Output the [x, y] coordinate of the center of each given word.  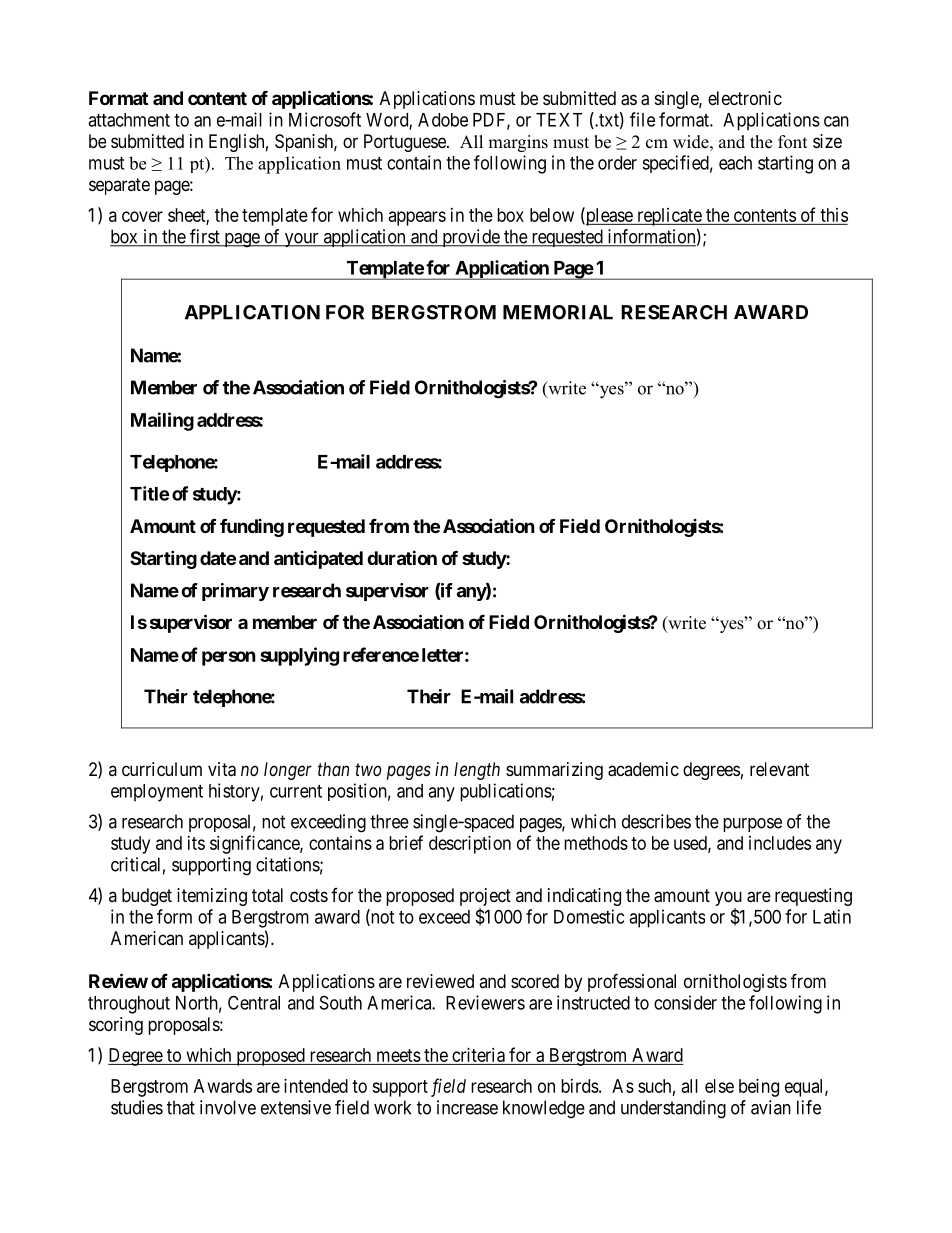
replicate [669, 217]
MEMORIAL [558, 312]
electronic [745, 98]
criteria [478, 1055]
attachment [129, 120]
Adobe [443, 120]
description [470, 845]
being [759, 1088]
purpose [752, 825]
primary [235, 592]
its [196, 843]
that [181, 1107]
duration [402, 557]
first [205, 237]
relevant [779, 769]
